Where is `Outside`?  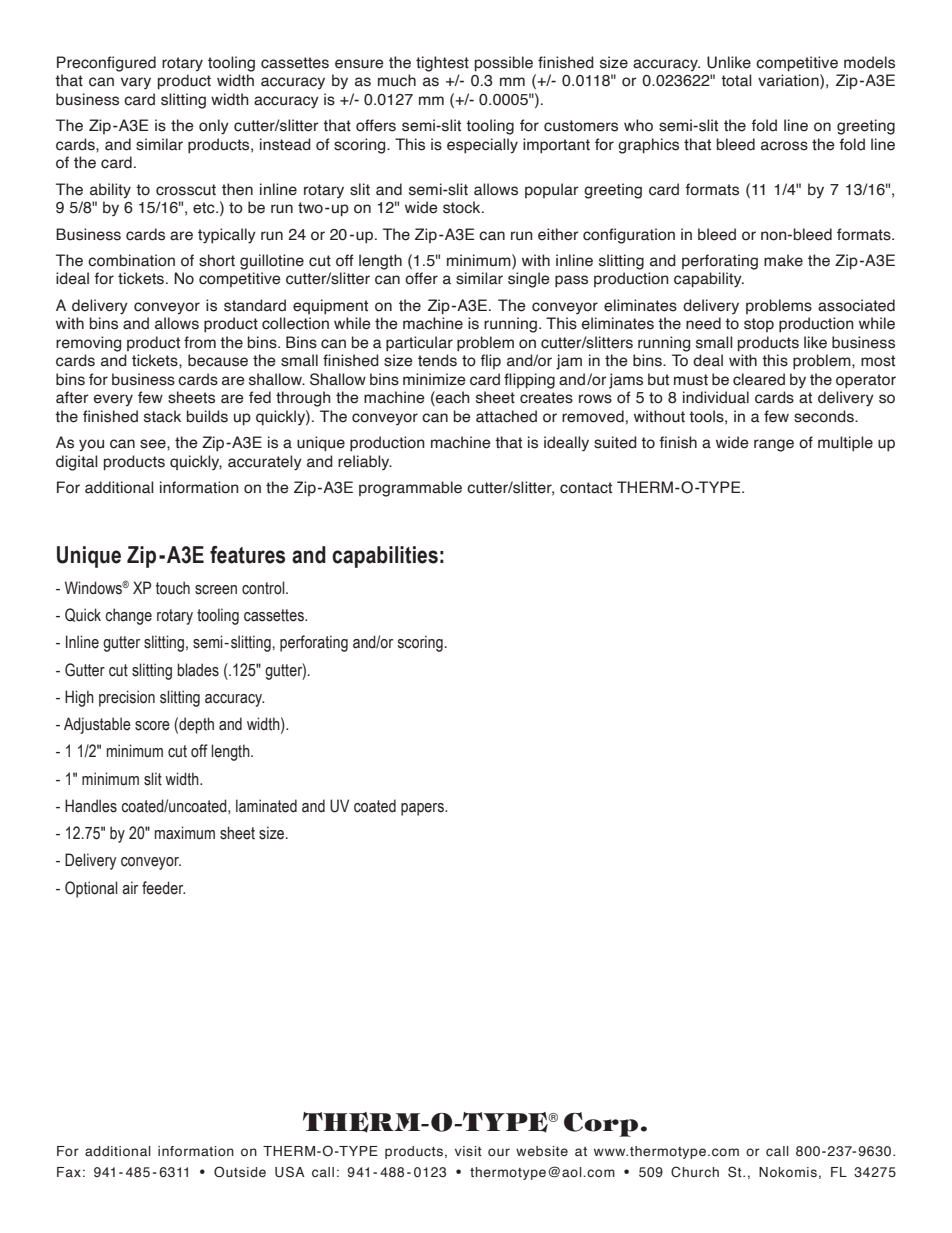 Outside is located at coordinates (240, 1172).
